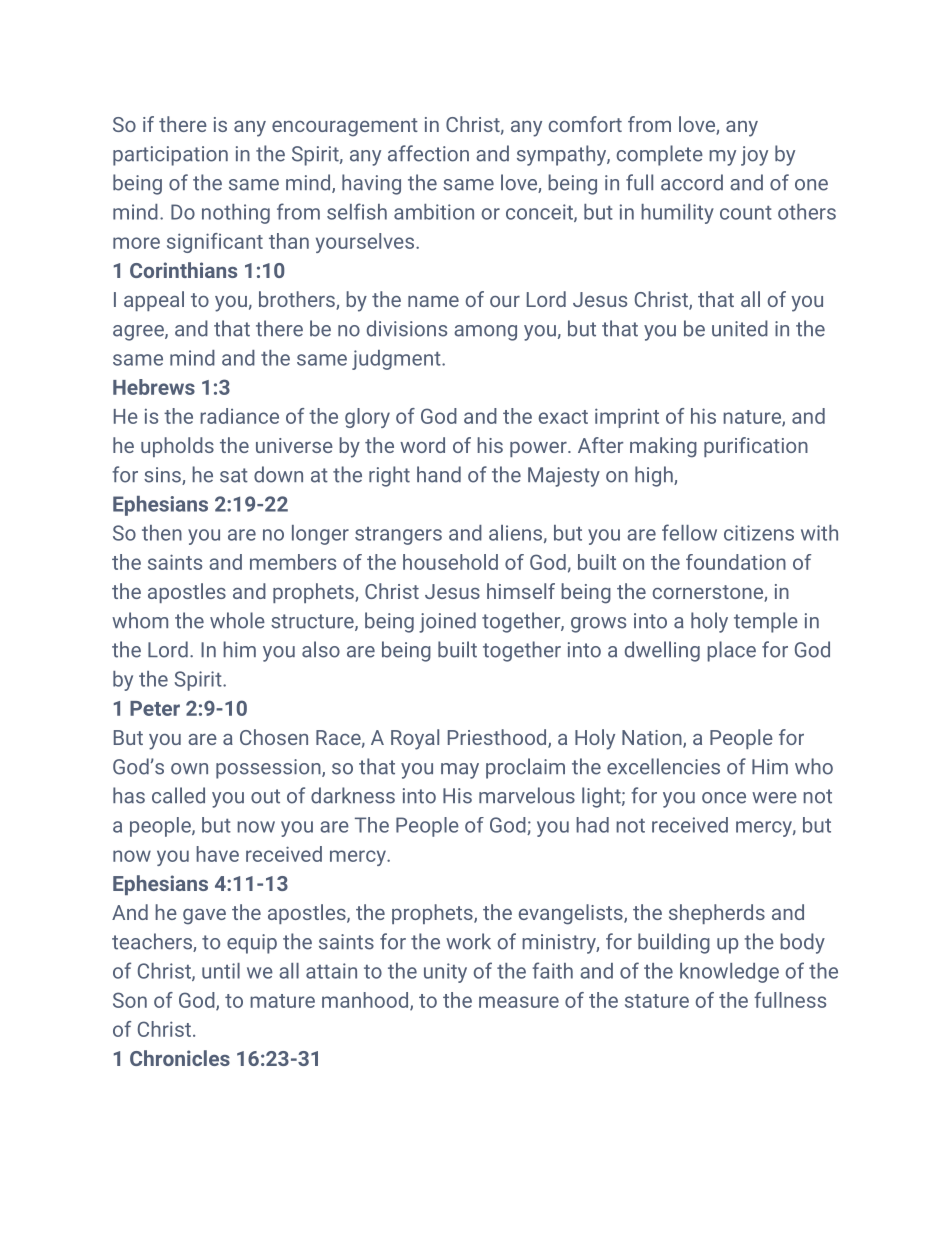 The image size is (952, 1233). Describe the element at coordinates (519, 1002) in the page. I see `measure` at that location.
